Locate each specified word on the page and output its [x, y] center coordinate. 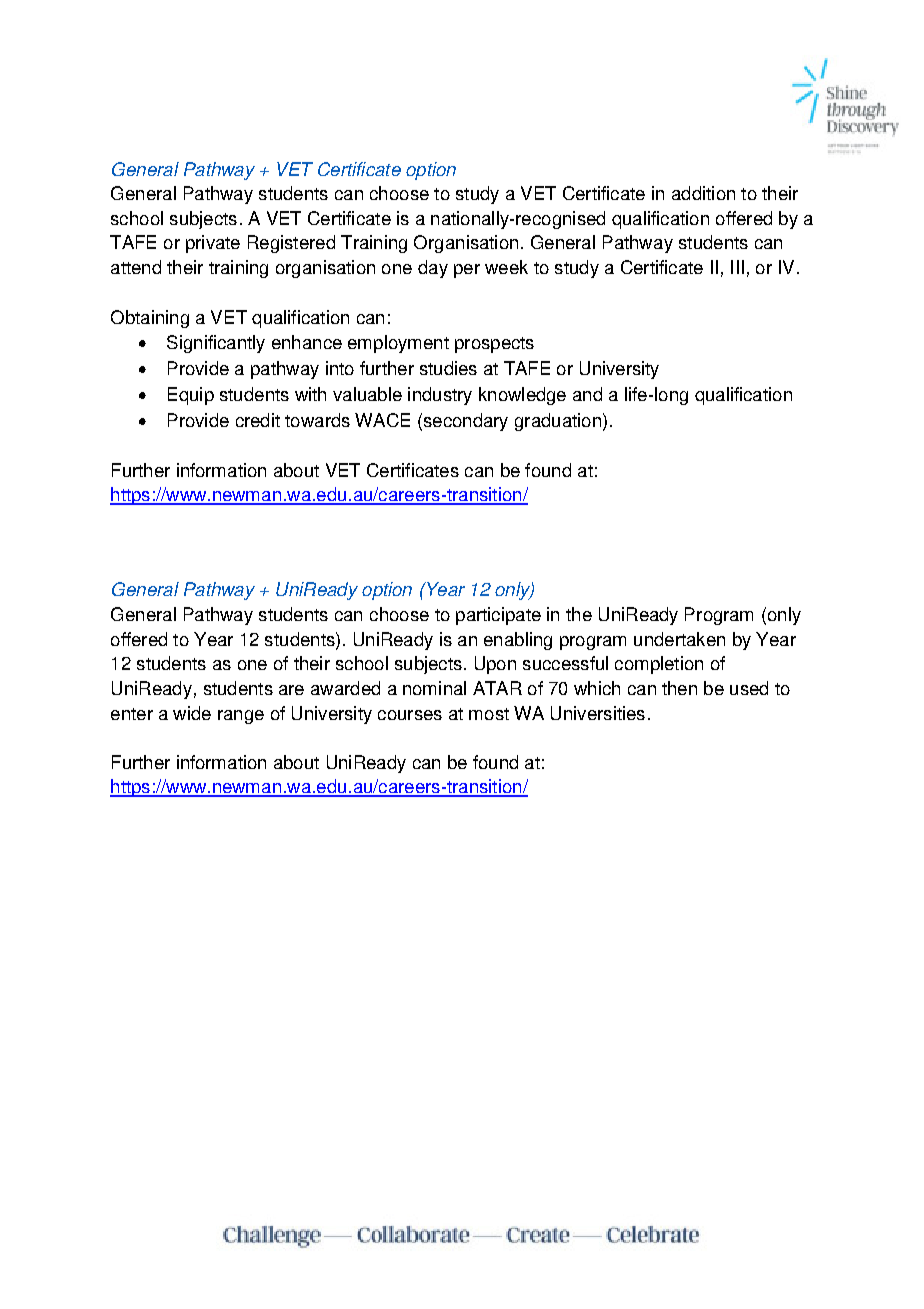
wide [192, 713]
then [679, 688]
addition [703, 193]
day [433, 269]
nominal [434, 688]
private [213, 244]
